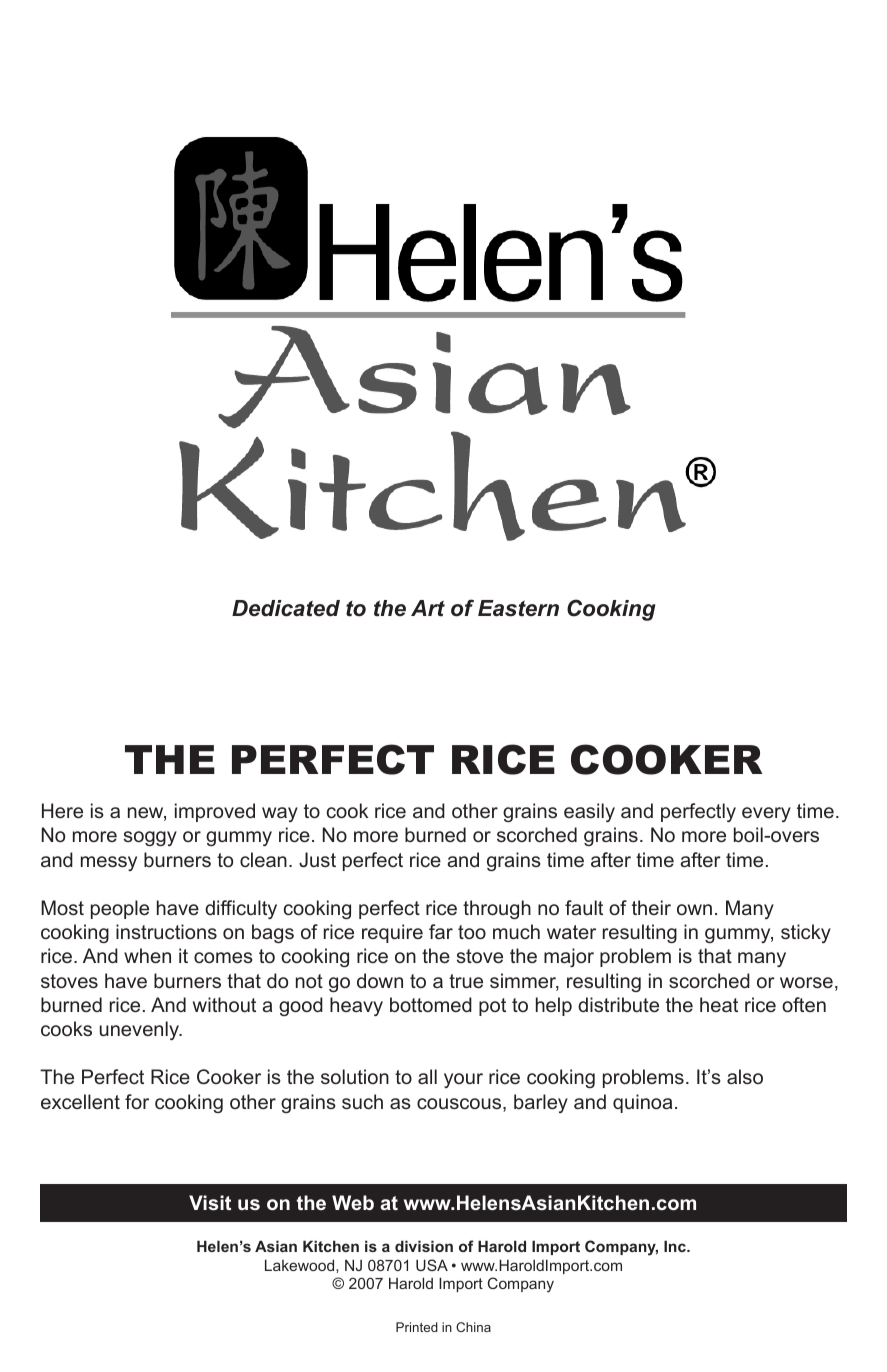 The image size is (887, 1372). Describe the element at coordinates (466, 981) in the screenshot. I see `true` at that location.
